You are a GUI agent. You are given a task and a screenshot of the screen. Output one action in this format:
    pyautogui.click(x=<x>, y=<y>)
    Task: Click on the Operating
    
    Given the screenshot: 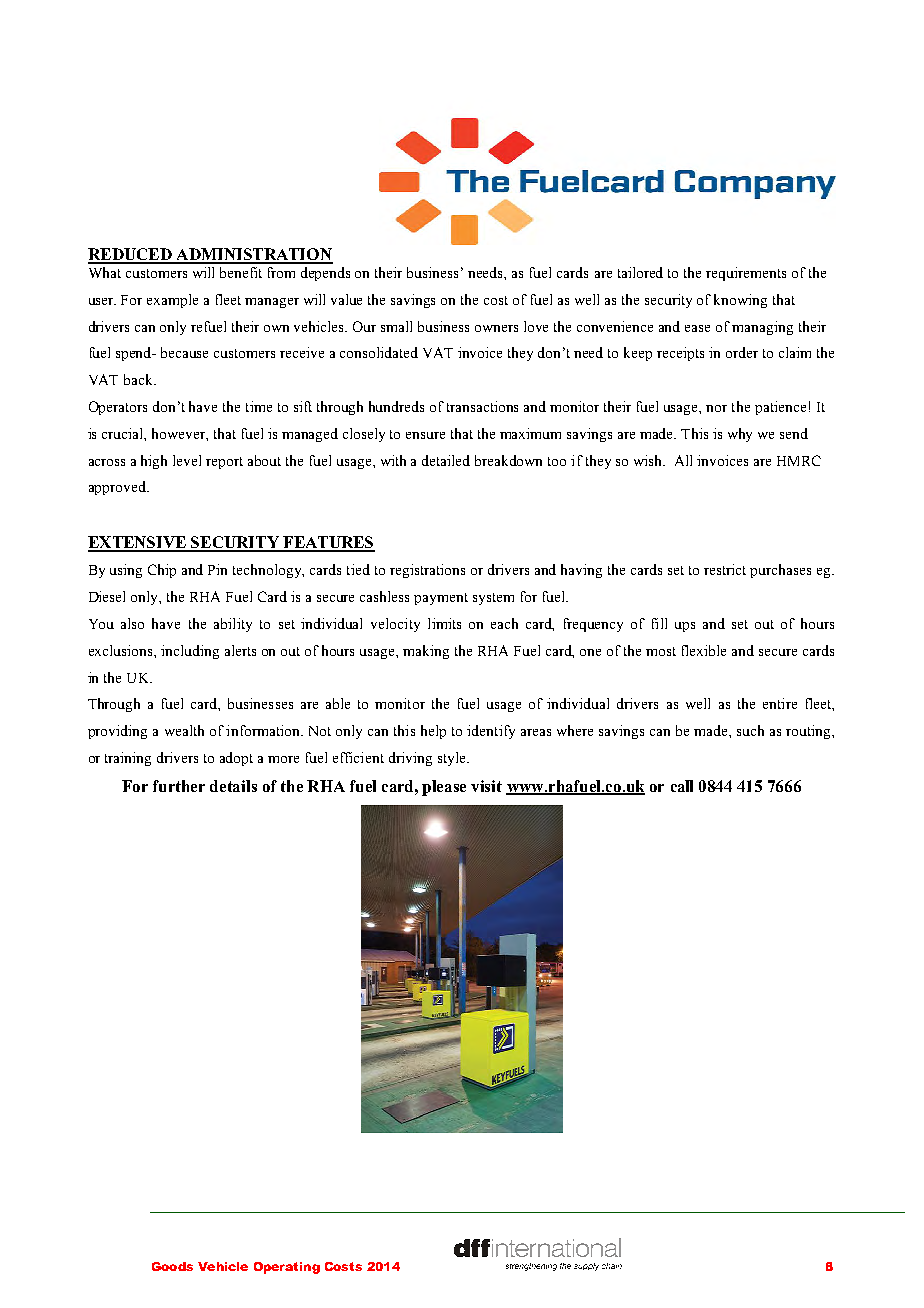 What is the action you would take?
    pyautogui.click(x=287, y=1268)
